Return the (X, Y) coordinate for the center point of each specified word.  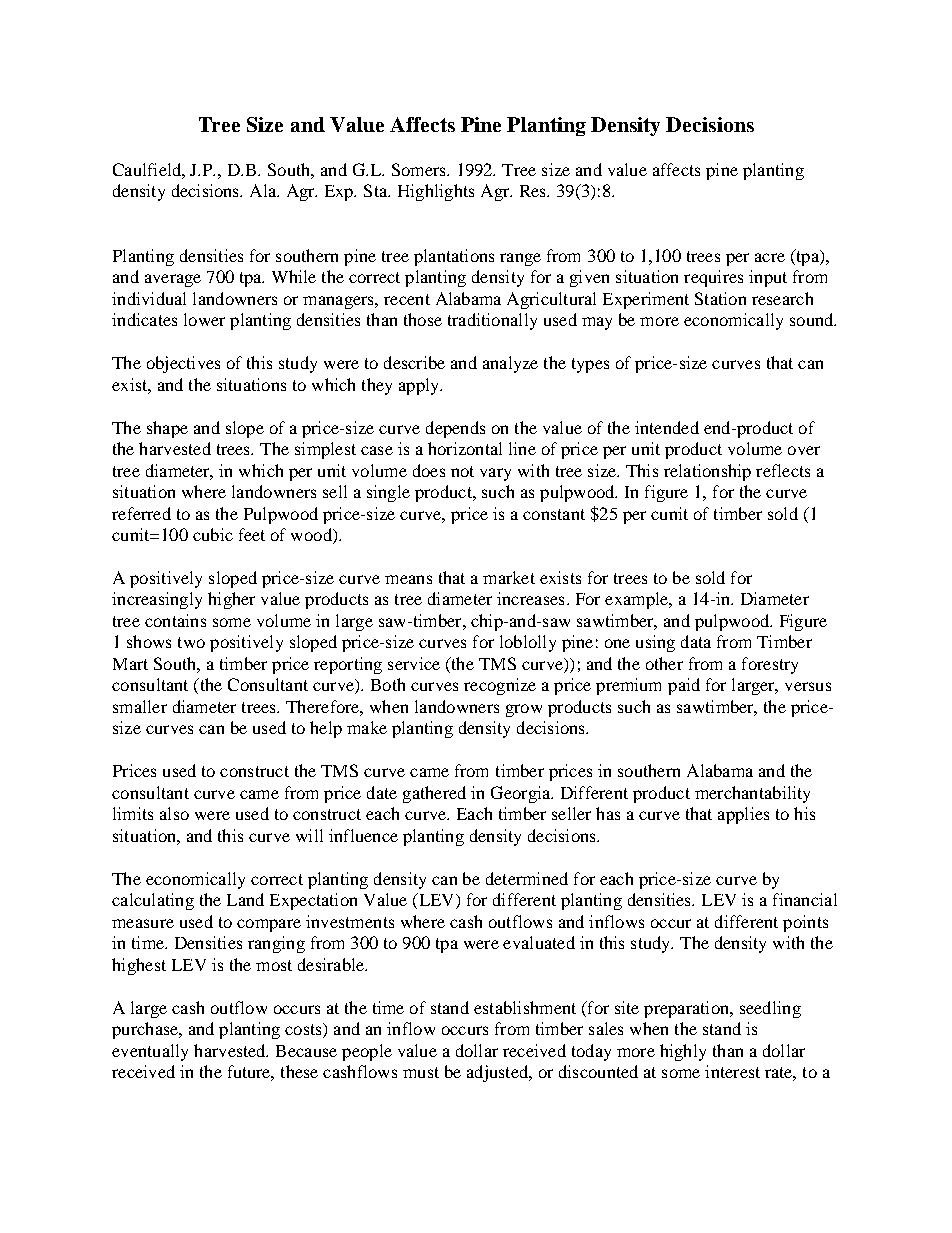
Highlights (436, 192)
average (173, 280)
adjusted (499, 1073)
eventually (150, 1052)
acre (770, 257)
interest (732, 1071)
